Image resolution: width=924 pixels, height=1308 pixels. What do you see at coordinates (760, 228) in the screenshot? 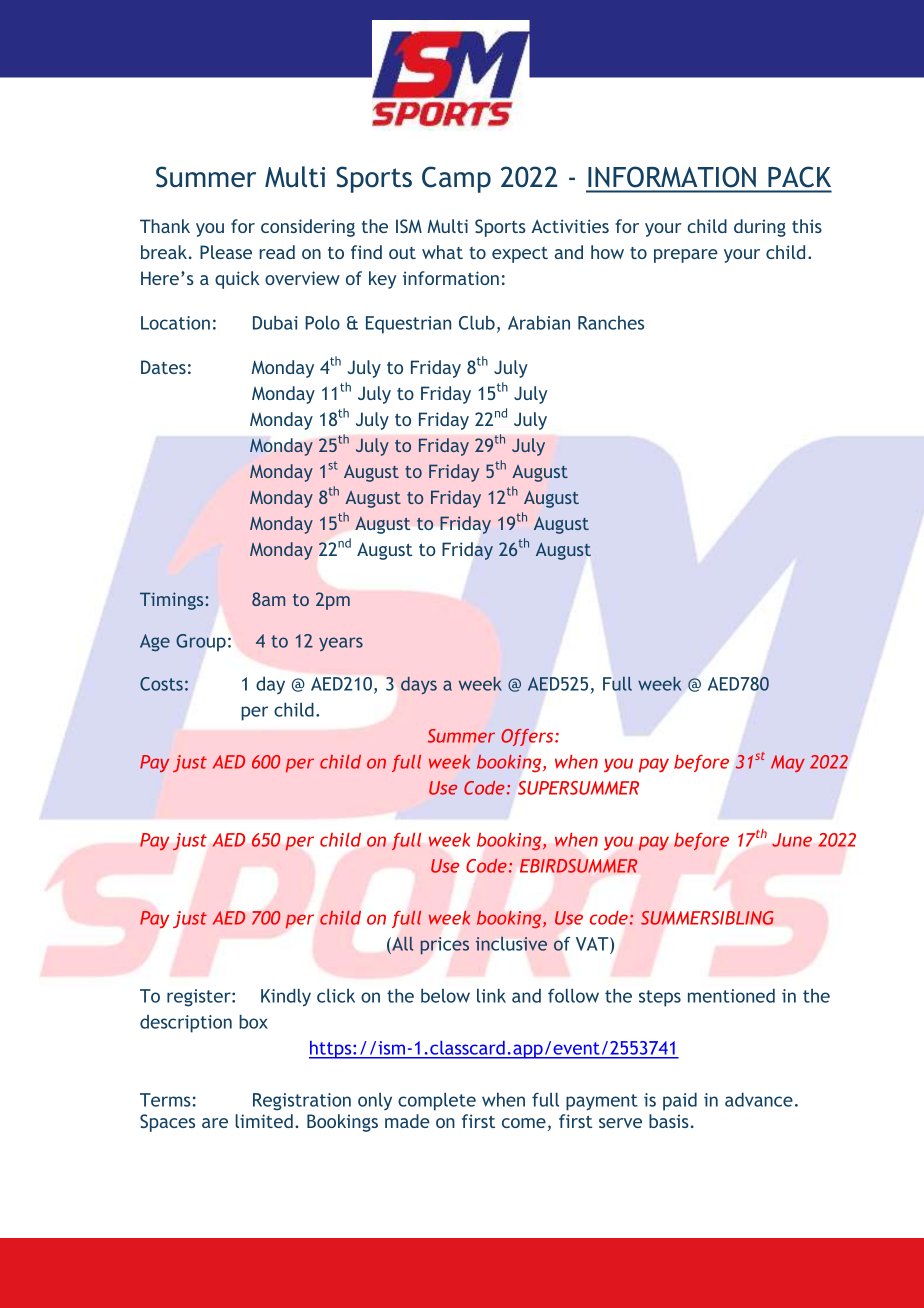
I see `during` at bounding box center [760, 228].
